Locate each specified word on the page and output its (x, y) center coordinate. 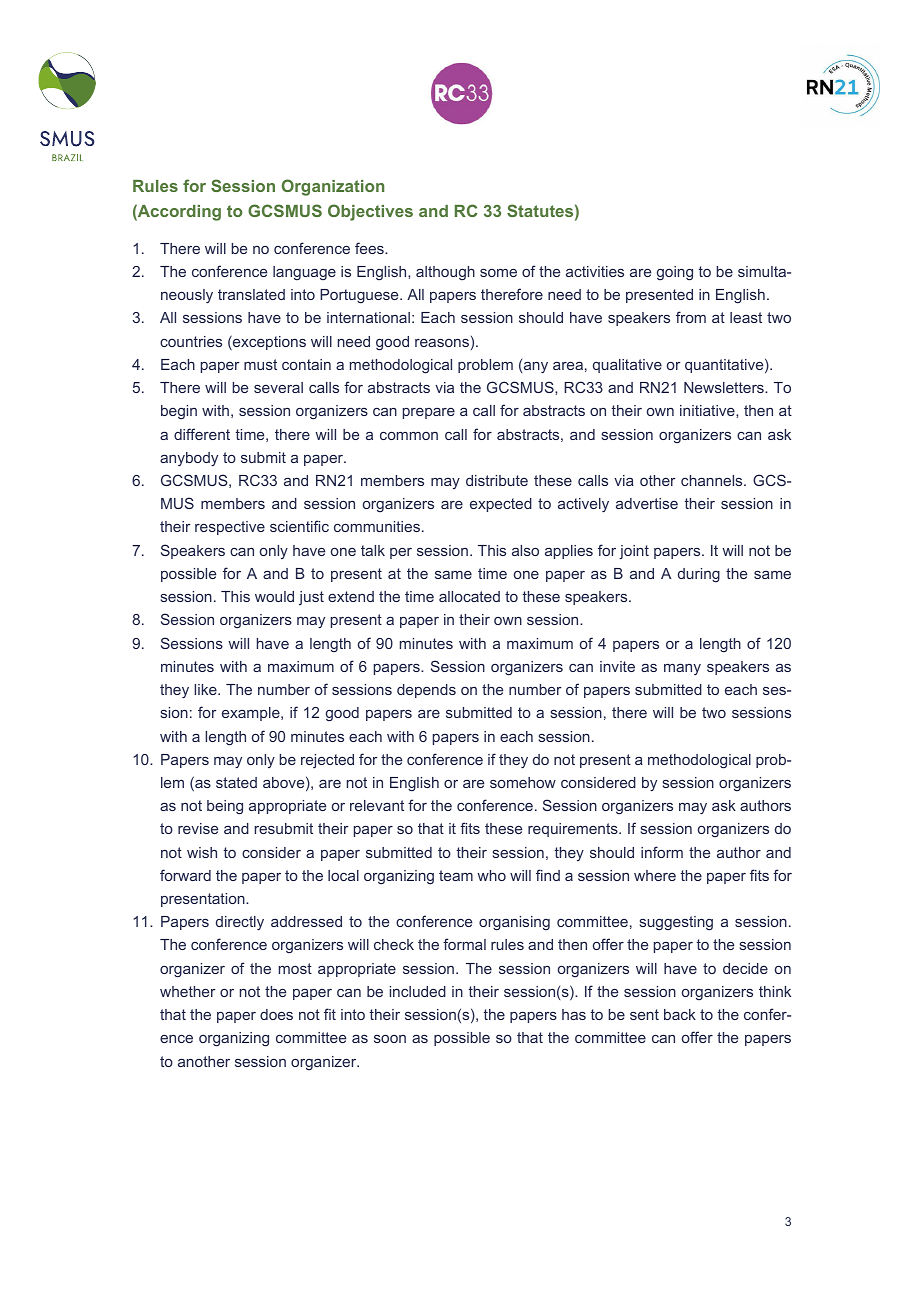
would (274, 596)
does (276, 1014)
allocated (469, 596)
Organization (333, 187)
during (699, 575)
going (675, 273)
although (445, 273)
